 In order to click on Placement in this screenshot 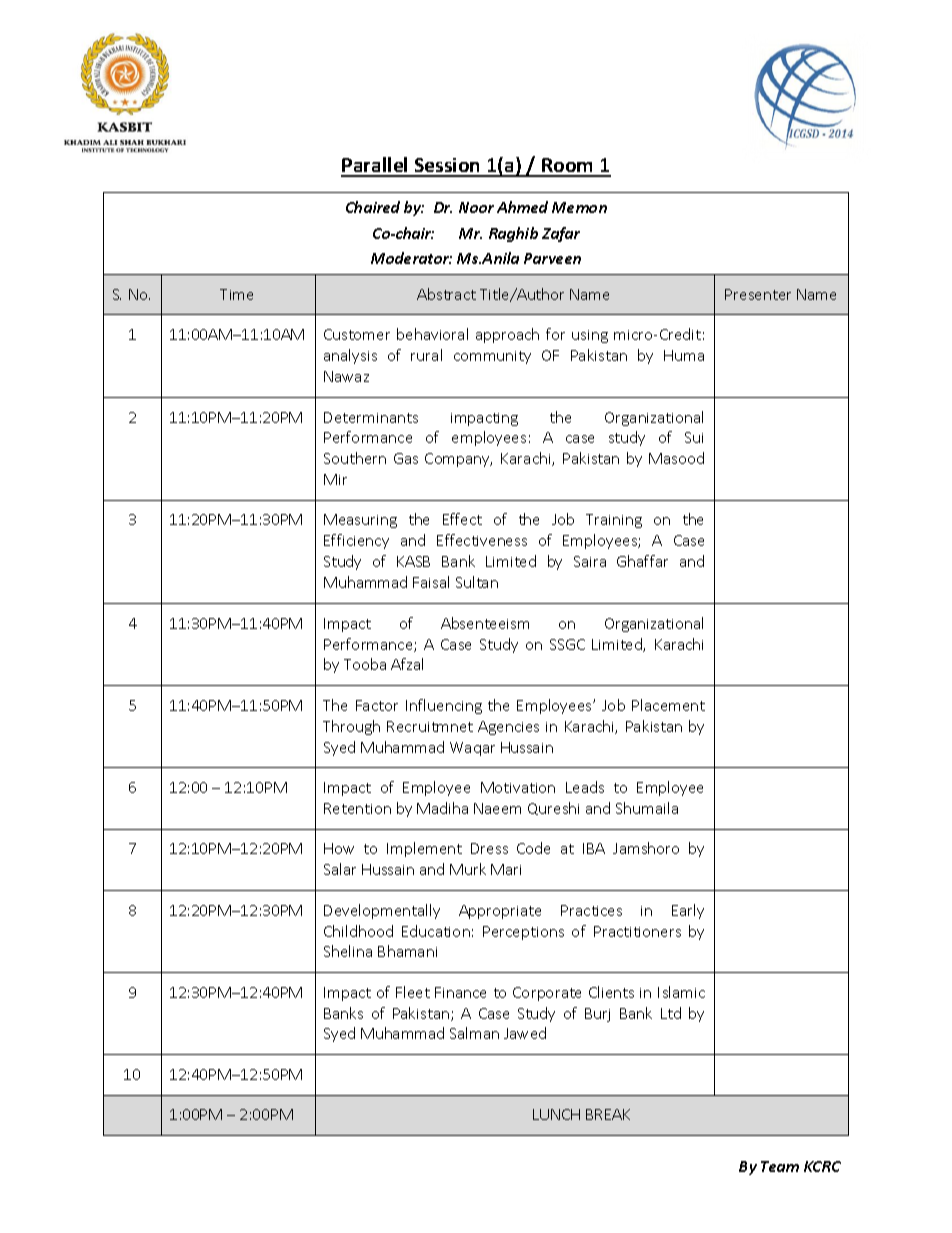, I will do `click(668, 705)`.
